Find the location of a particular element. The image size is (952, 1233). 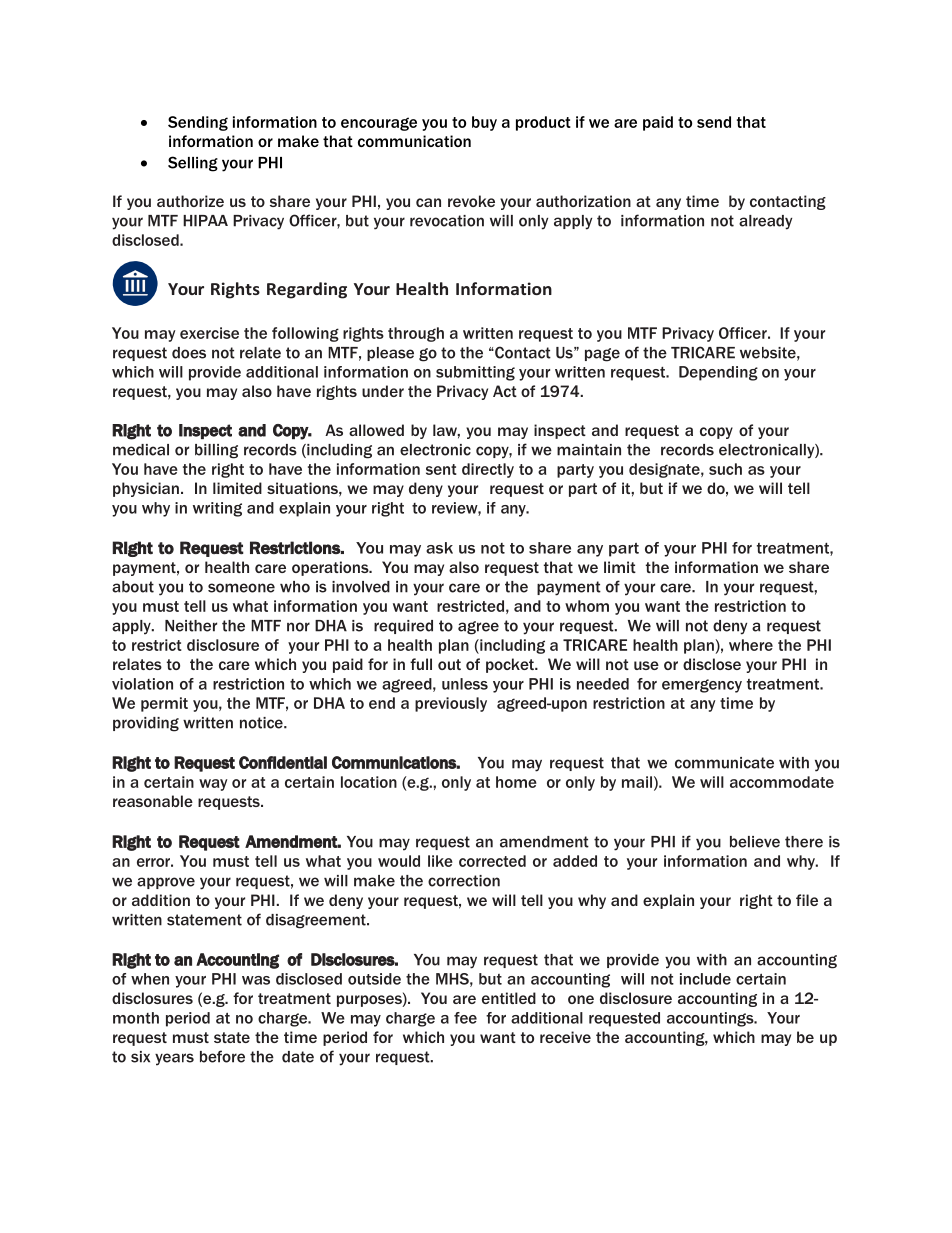

someone is located at coordinates (241, 588).
